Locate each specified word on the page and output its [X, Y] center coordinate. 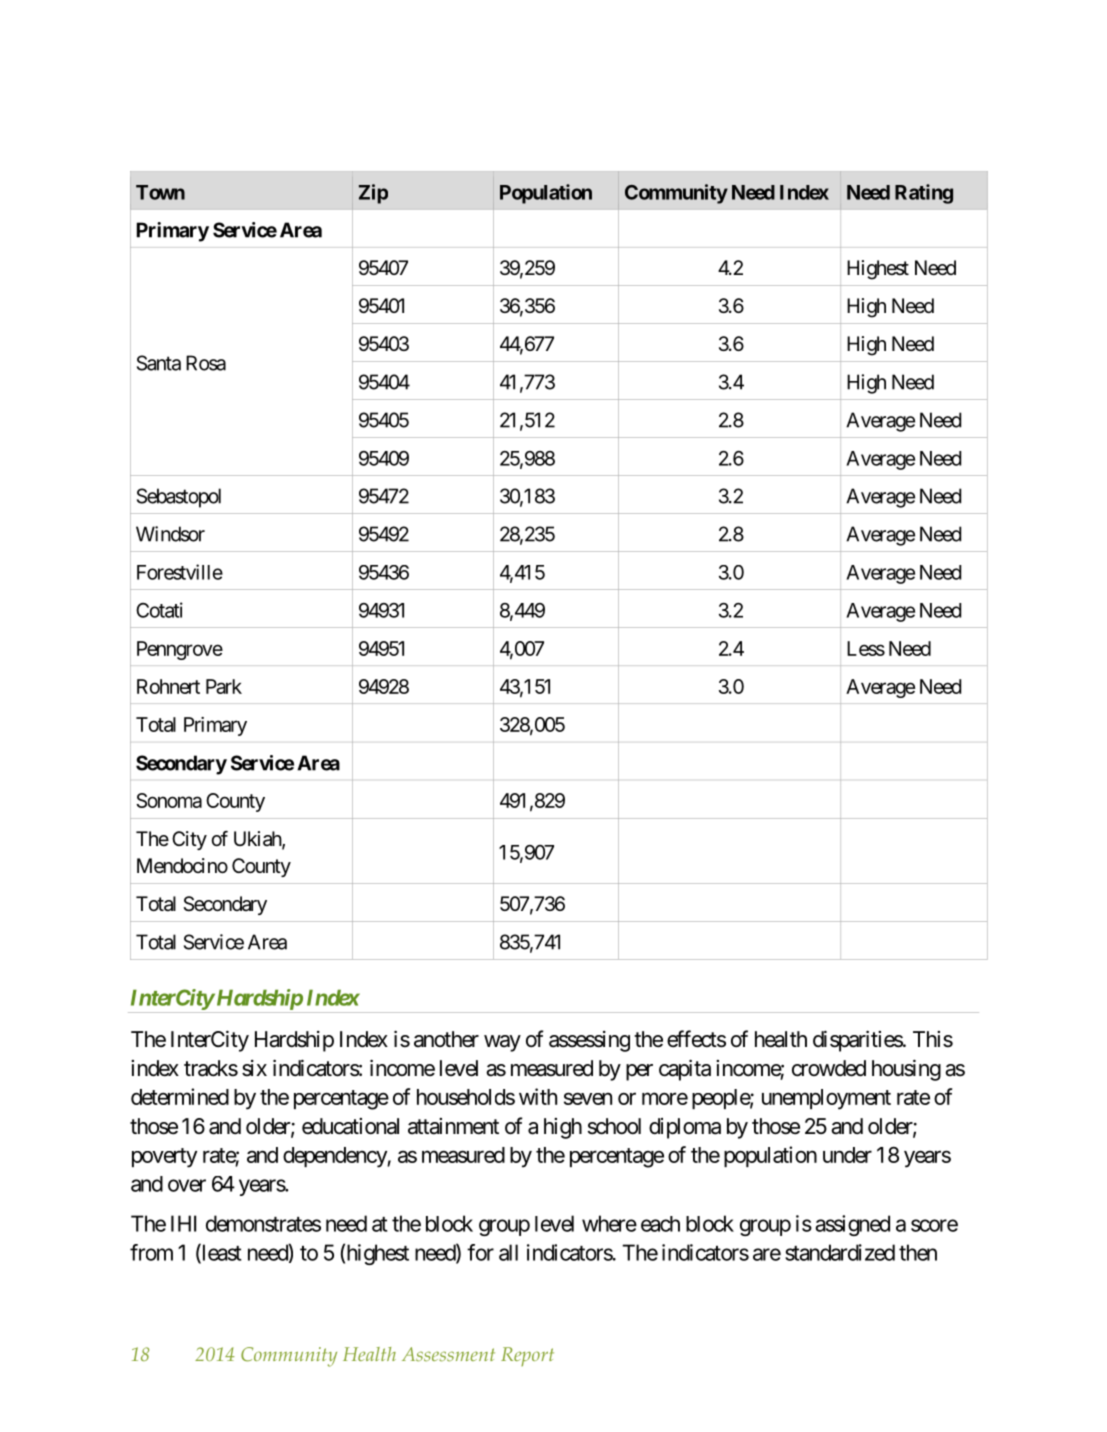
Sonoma [169, 800]
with [538, 1096]
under [847, 1155]
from [151, 1252]
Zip [373, 194]
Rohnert [168, 686]
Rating [924, 194]
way [502, 1043]
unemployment [826, 1099]
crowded [829, 1068]
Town [160, 192]
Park [224, 686]
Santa [159, 363]
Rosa [206, 363]
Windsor [170, 534]
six [254, 1068]
